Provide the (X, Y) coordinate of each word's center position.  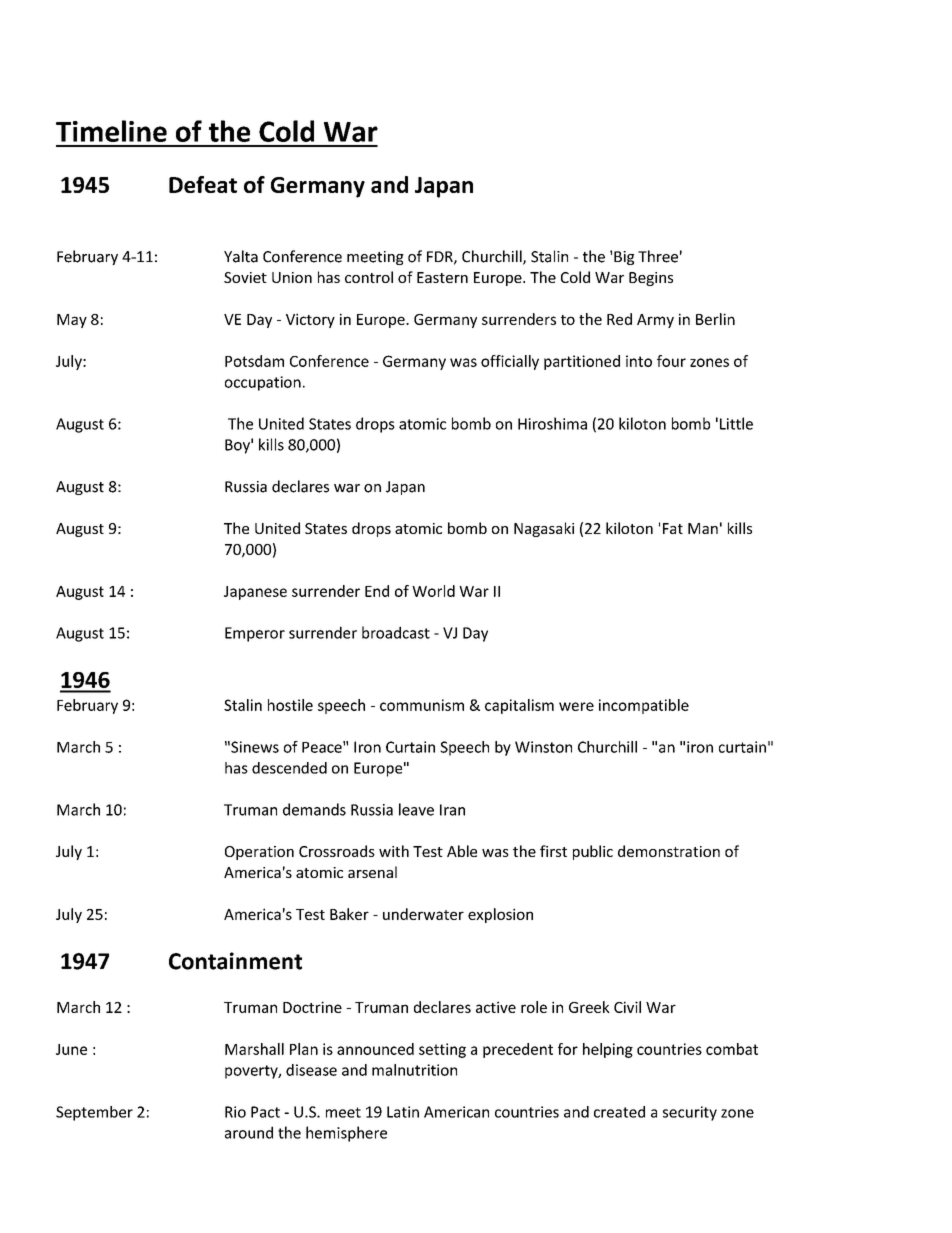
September (94, 1113)
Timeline (111, 131)
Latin (403, 1112)
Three (658, 256)
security (690, 1113)
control (369, 277)
